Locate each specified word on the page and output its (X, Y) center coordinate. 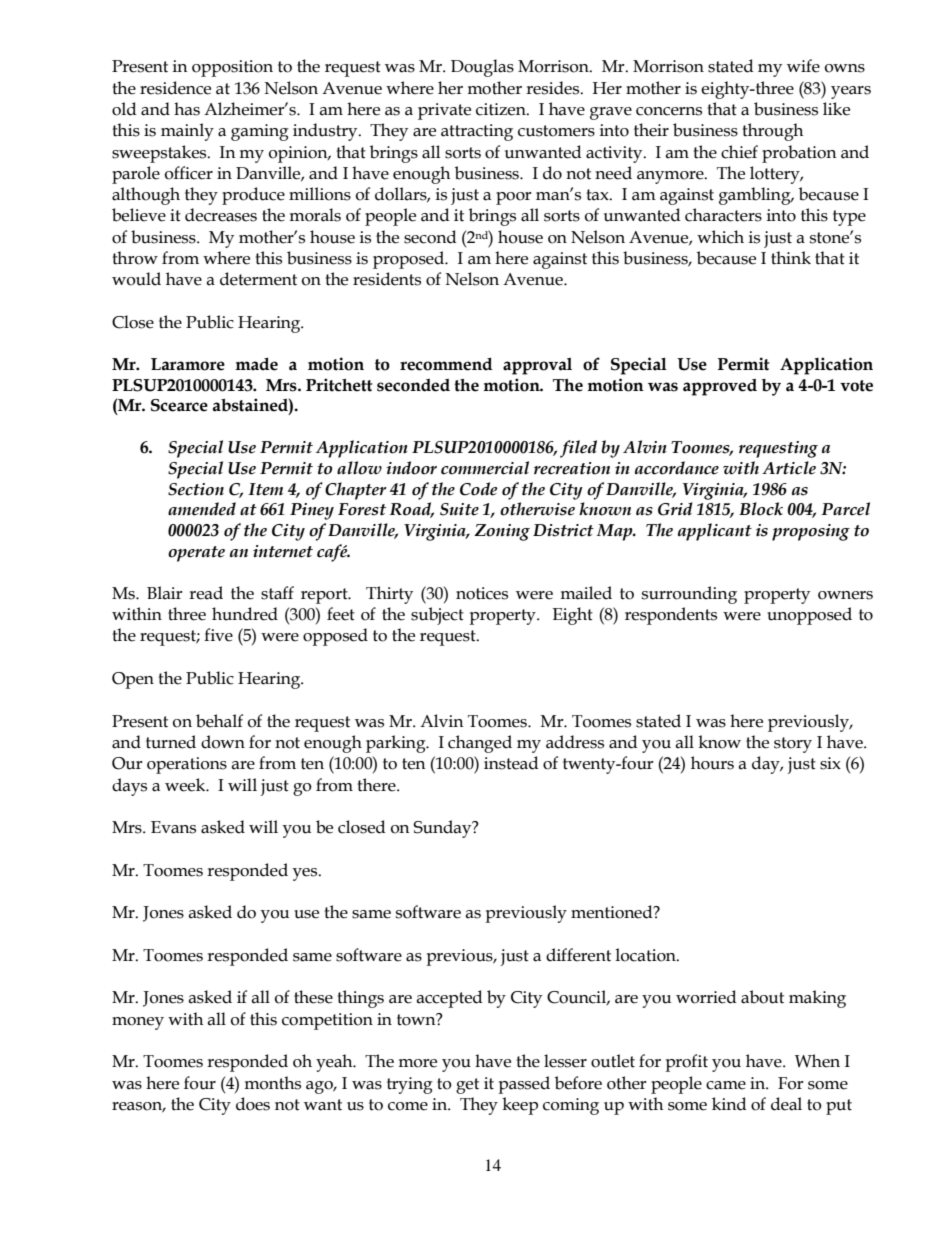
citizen (502, 109)
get (467, 1086)
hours (712, 763)
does (253, 1104)
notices (482, 593)
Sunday (443, 829)
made (256, 364)
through (772, 132)
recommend (446, 364)
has (187, 109)
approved (720, 387)
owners (845, 595)
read (206, 593)
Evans (173, 827)
